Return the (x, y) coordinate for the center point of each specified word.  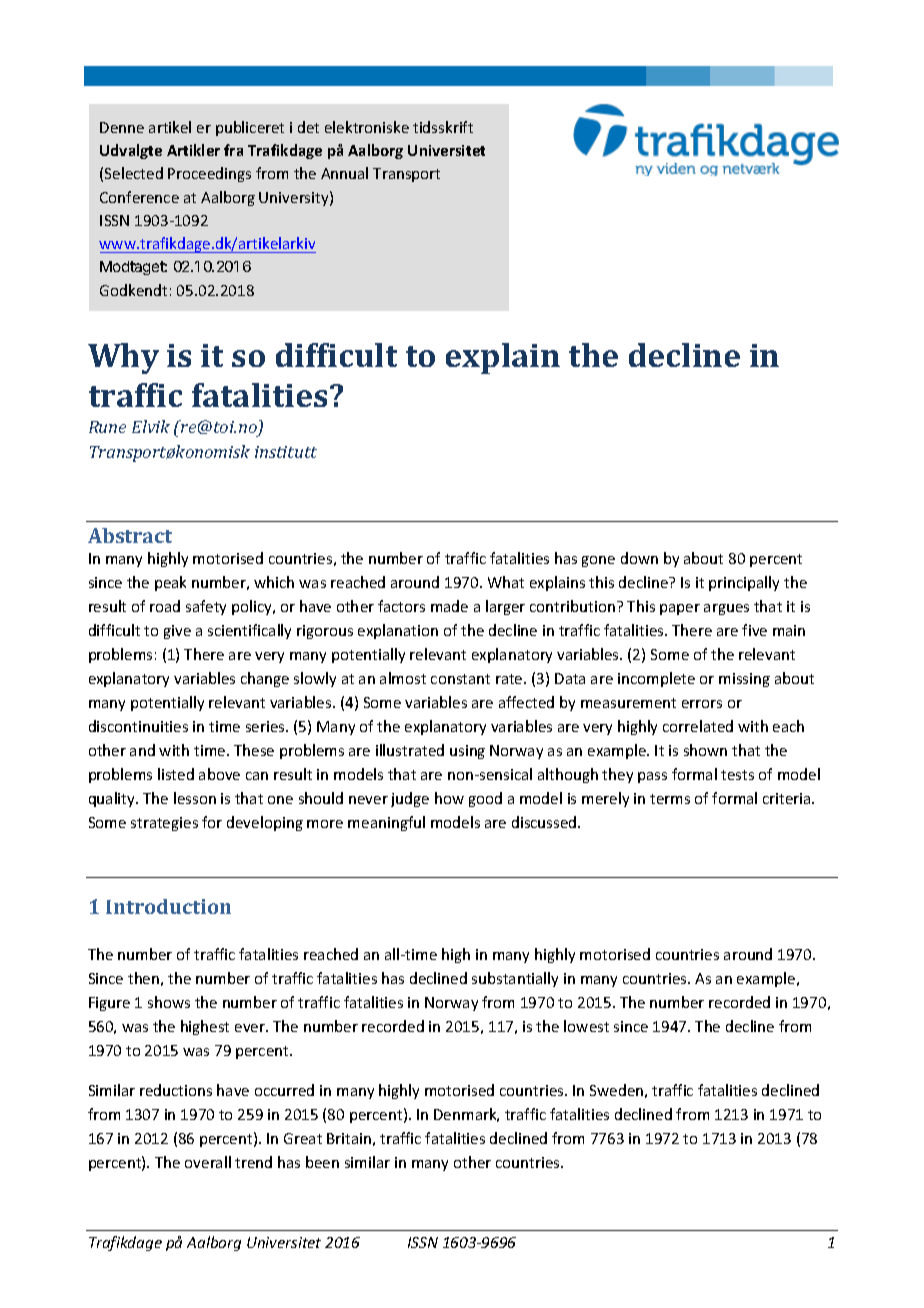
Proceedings (209, 174)
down (639, 558)
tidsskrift (443, 127)
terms (670, 799)
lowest (586, 1026)
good (485, 799)
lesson (195, 798)
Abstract (130, 535)
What (506, 582)
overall (208, 1162)
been (322, 1162)
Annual (344, 173)
